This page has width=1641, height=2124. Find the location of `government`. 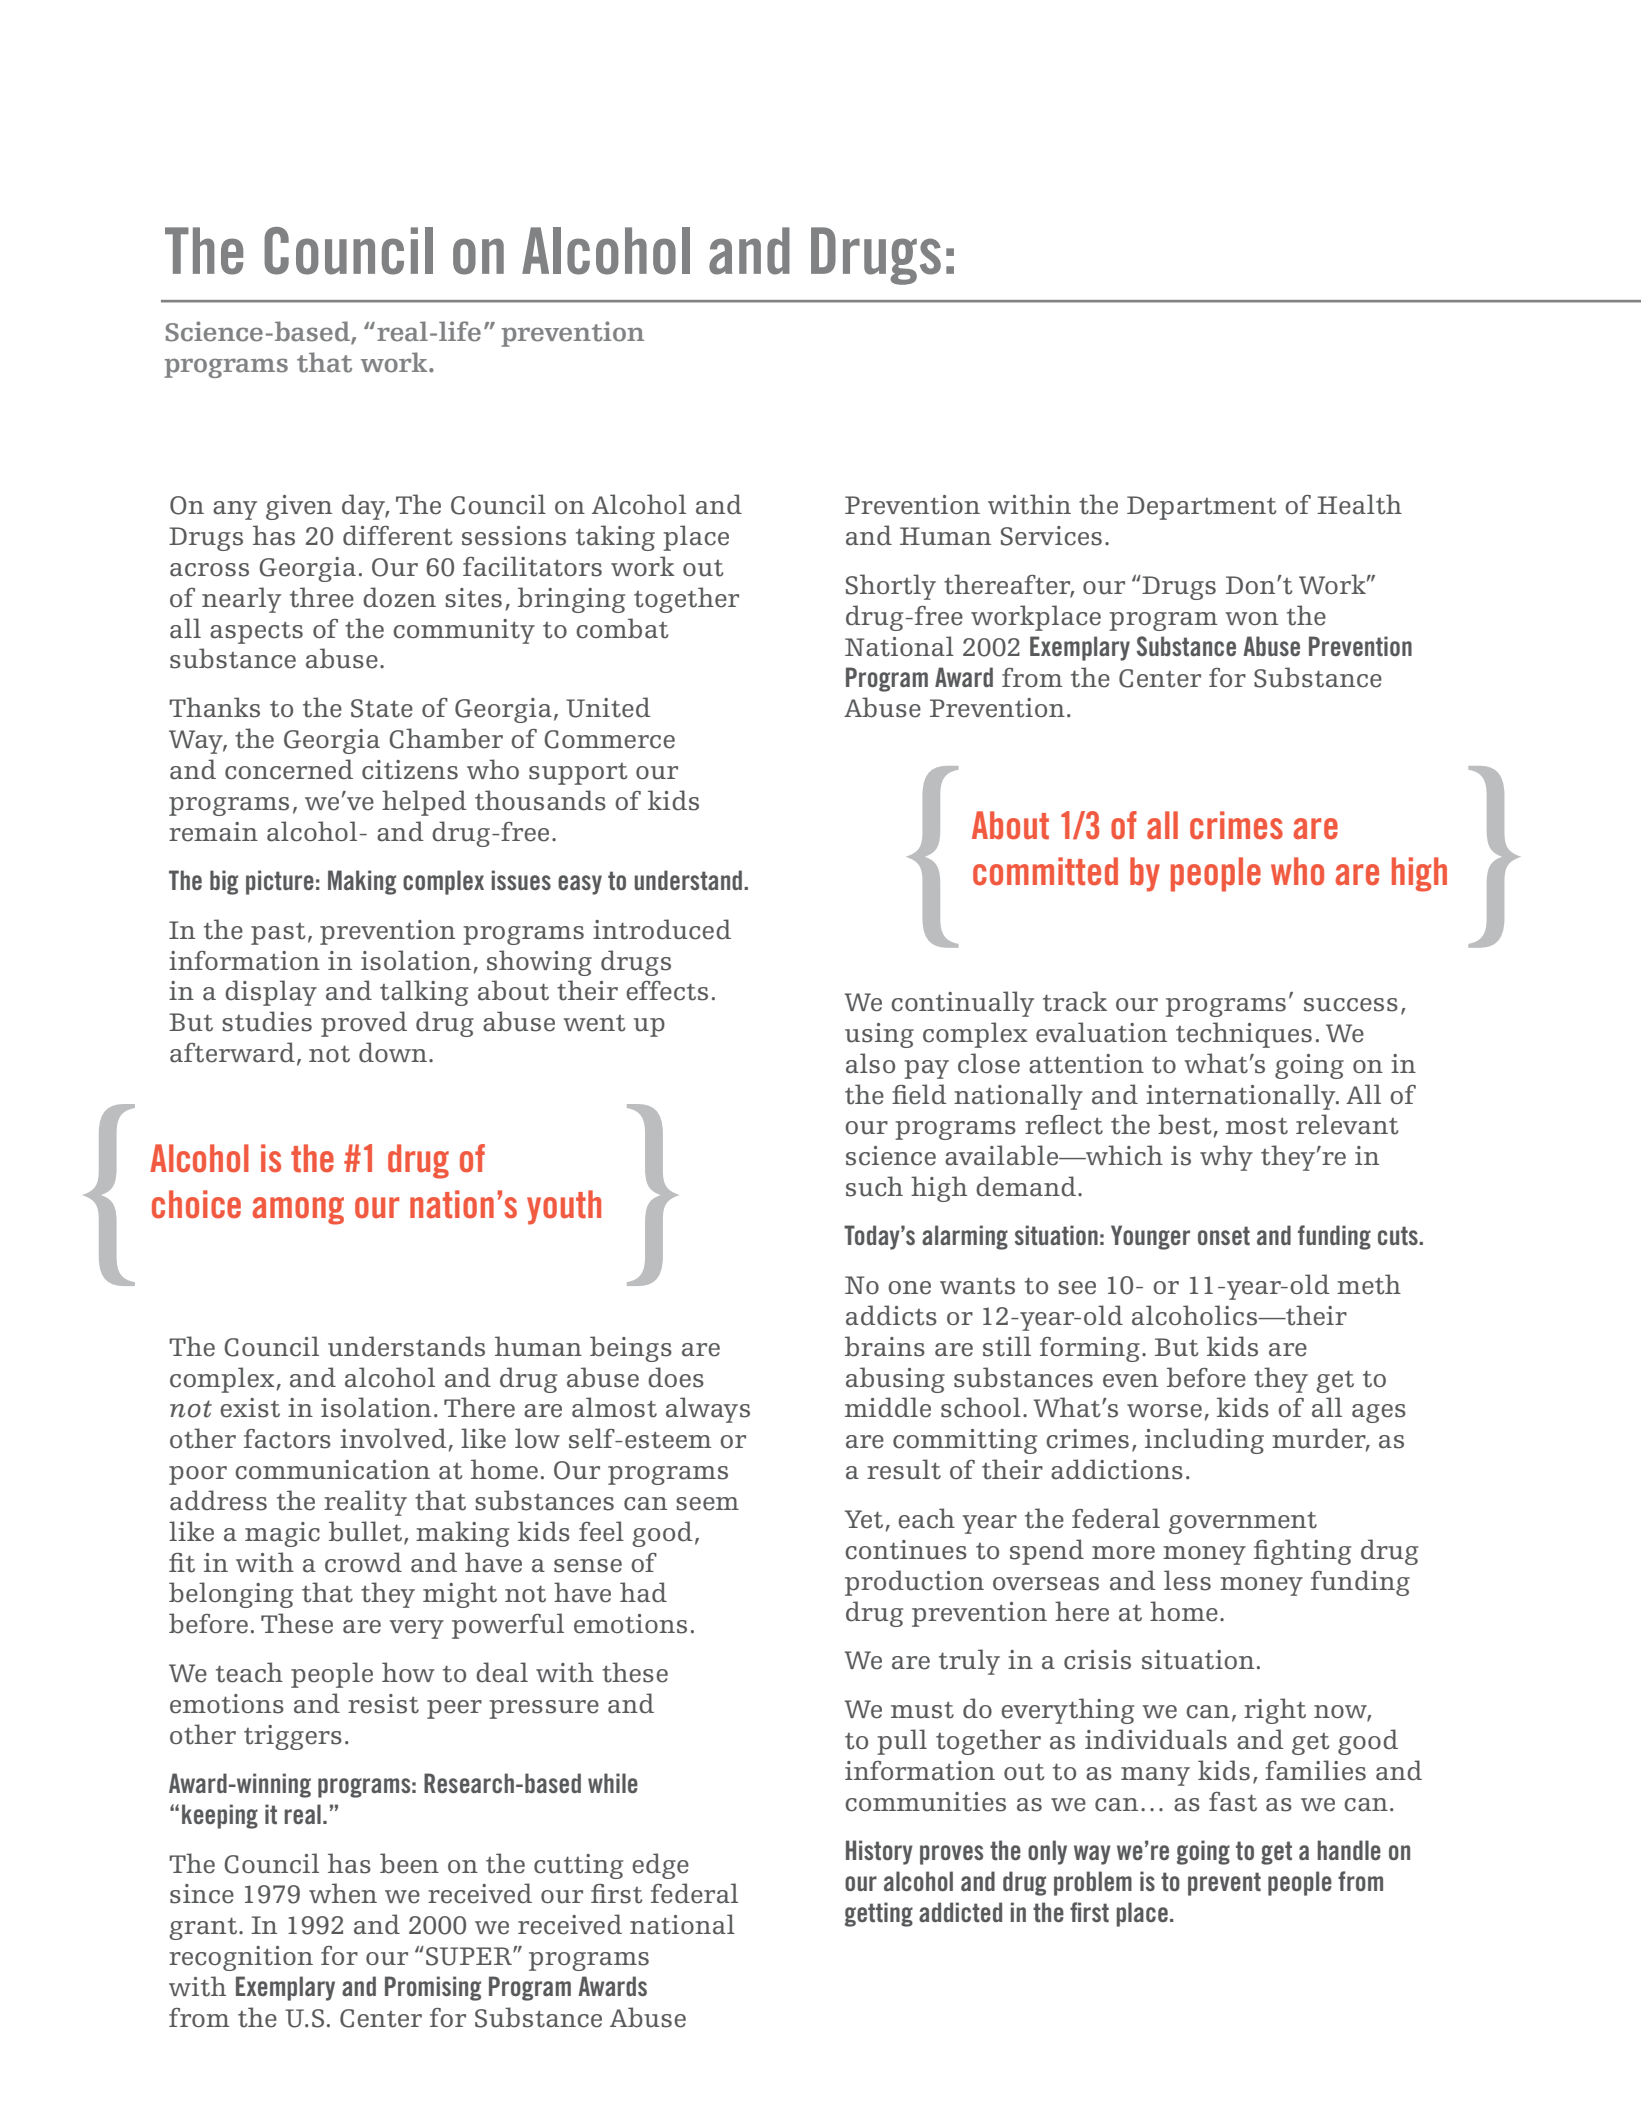

government is located at coordinates (1243, 1523).
